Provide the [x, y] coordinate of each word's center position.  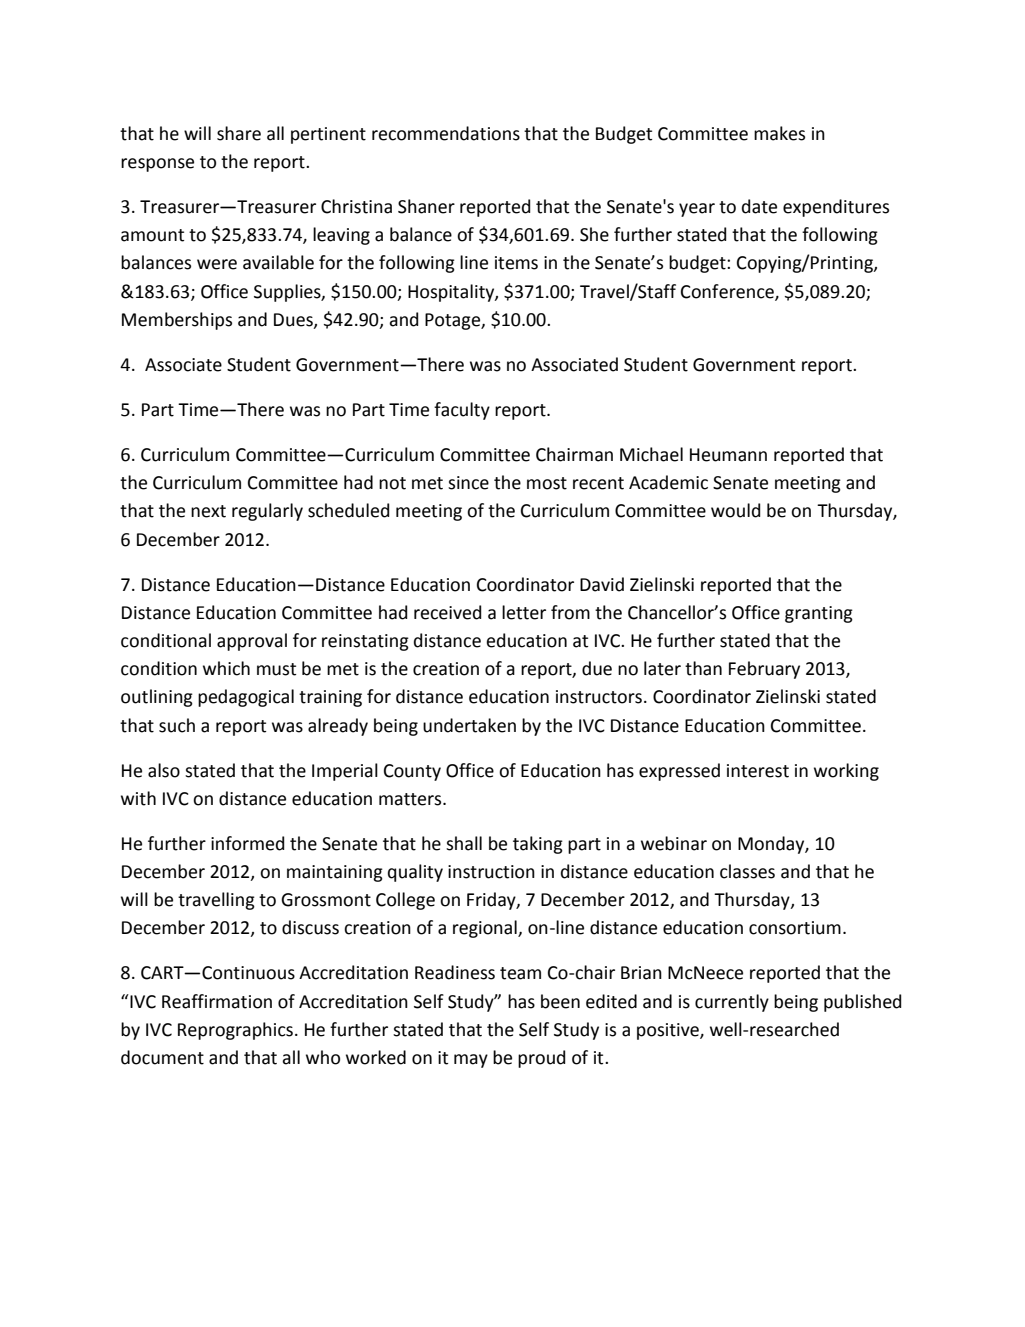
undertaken [469, 725]
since [468, 483]
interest [758, 771]
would [735, 510]
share [239, 133]
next [208, 511]
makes [779, 133]
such [177, 725]
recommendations [446, 133]
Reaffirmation [217, 1001]
